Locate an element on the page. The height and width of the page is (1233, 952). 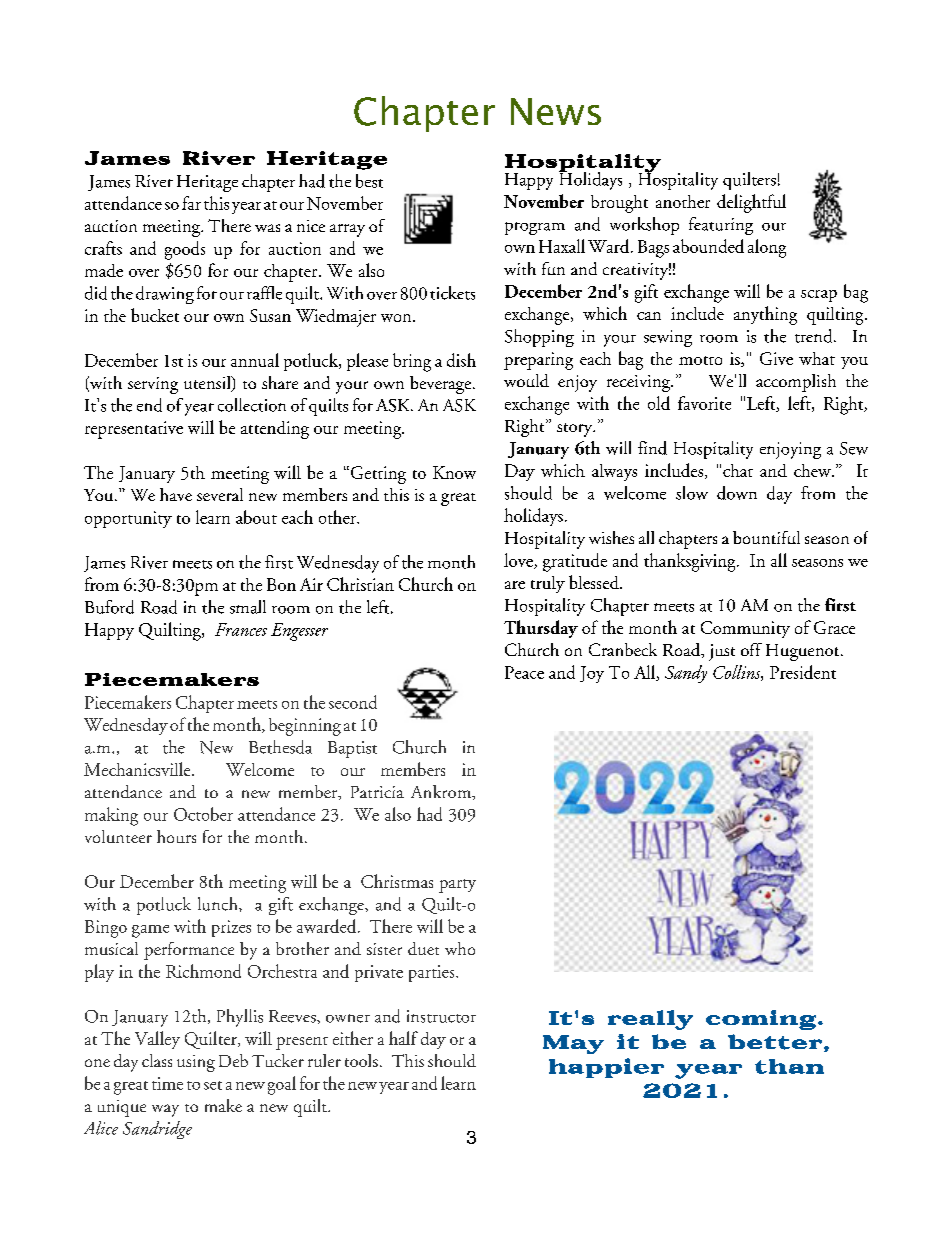
utensil is located at coordinates (208, 384).
